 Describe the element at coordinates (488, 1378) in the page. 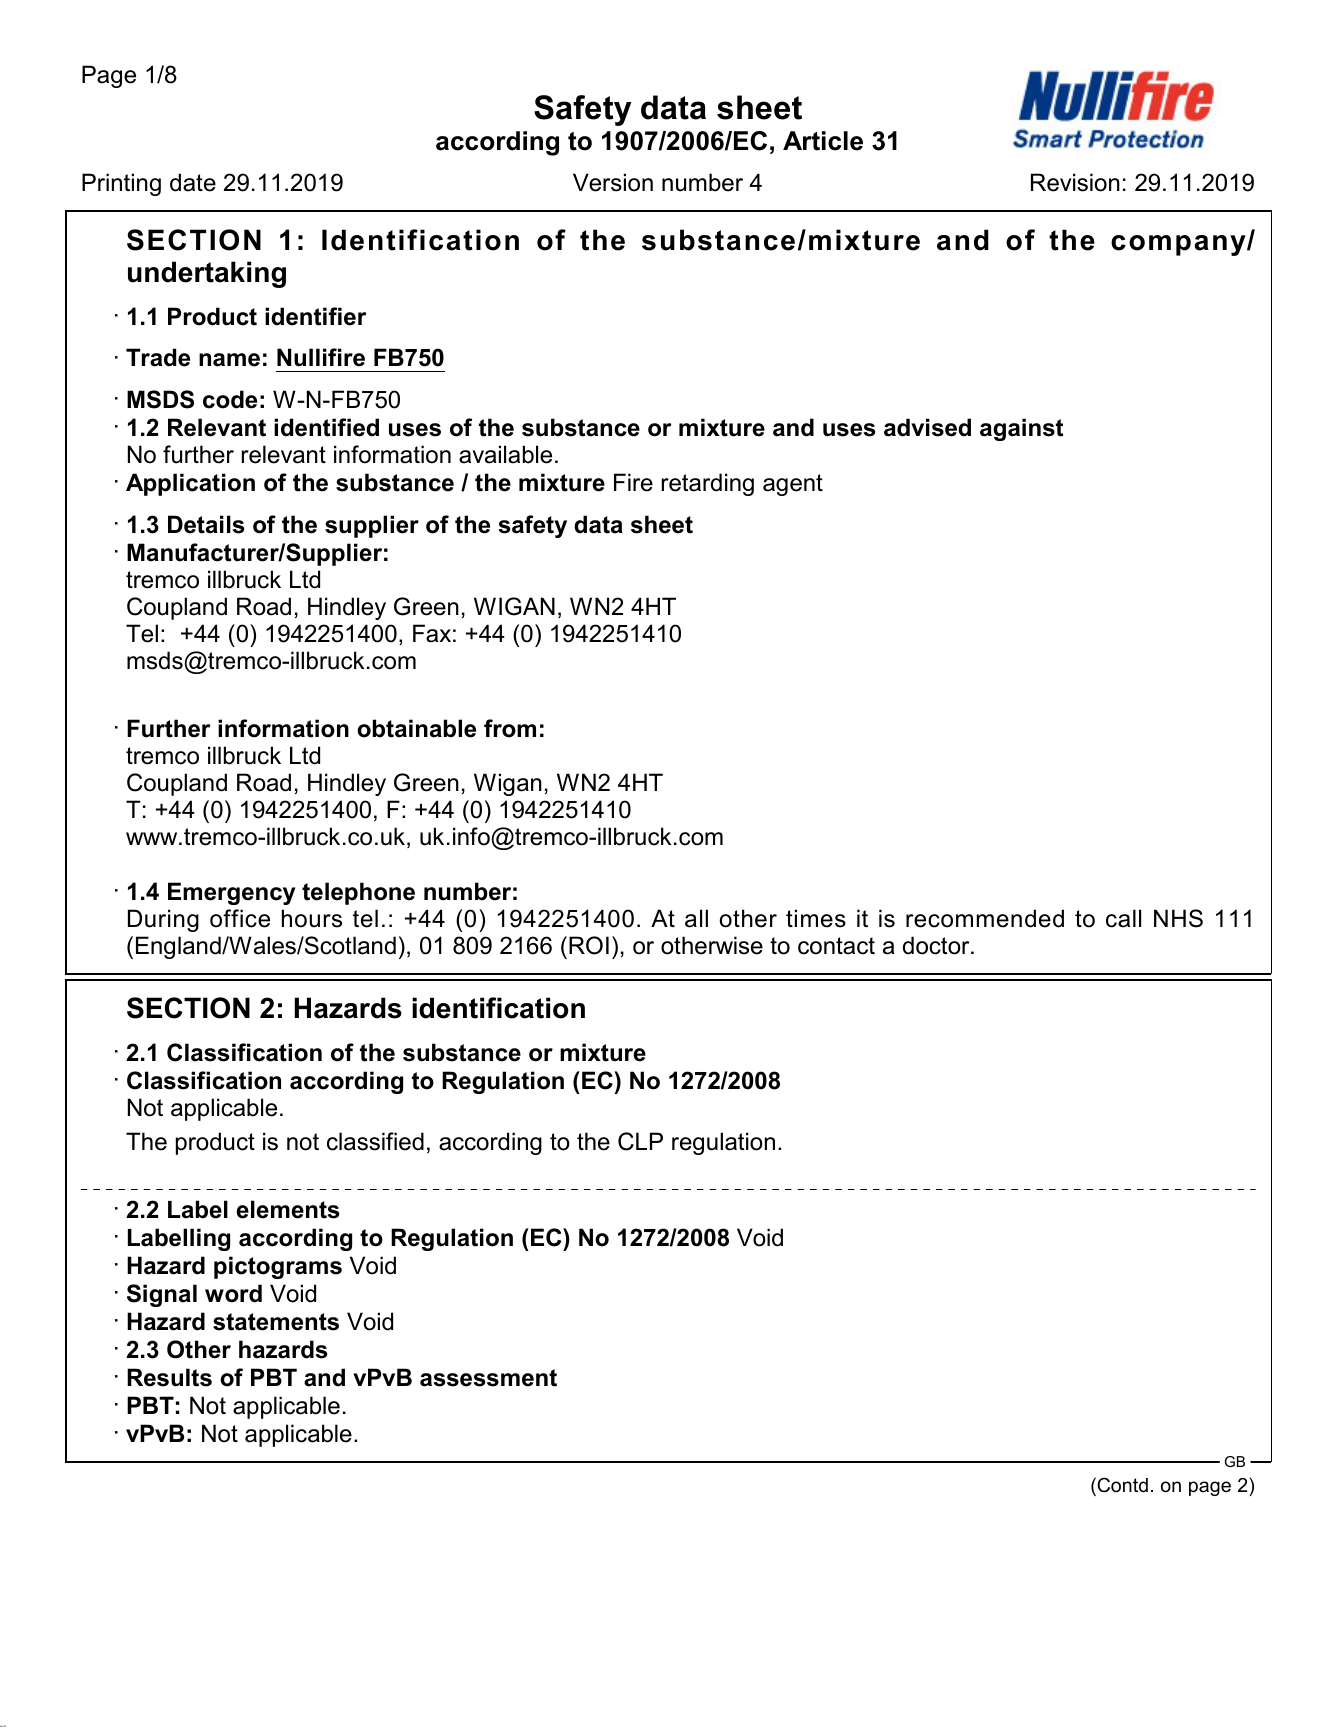

I see `assessment` at that location.
